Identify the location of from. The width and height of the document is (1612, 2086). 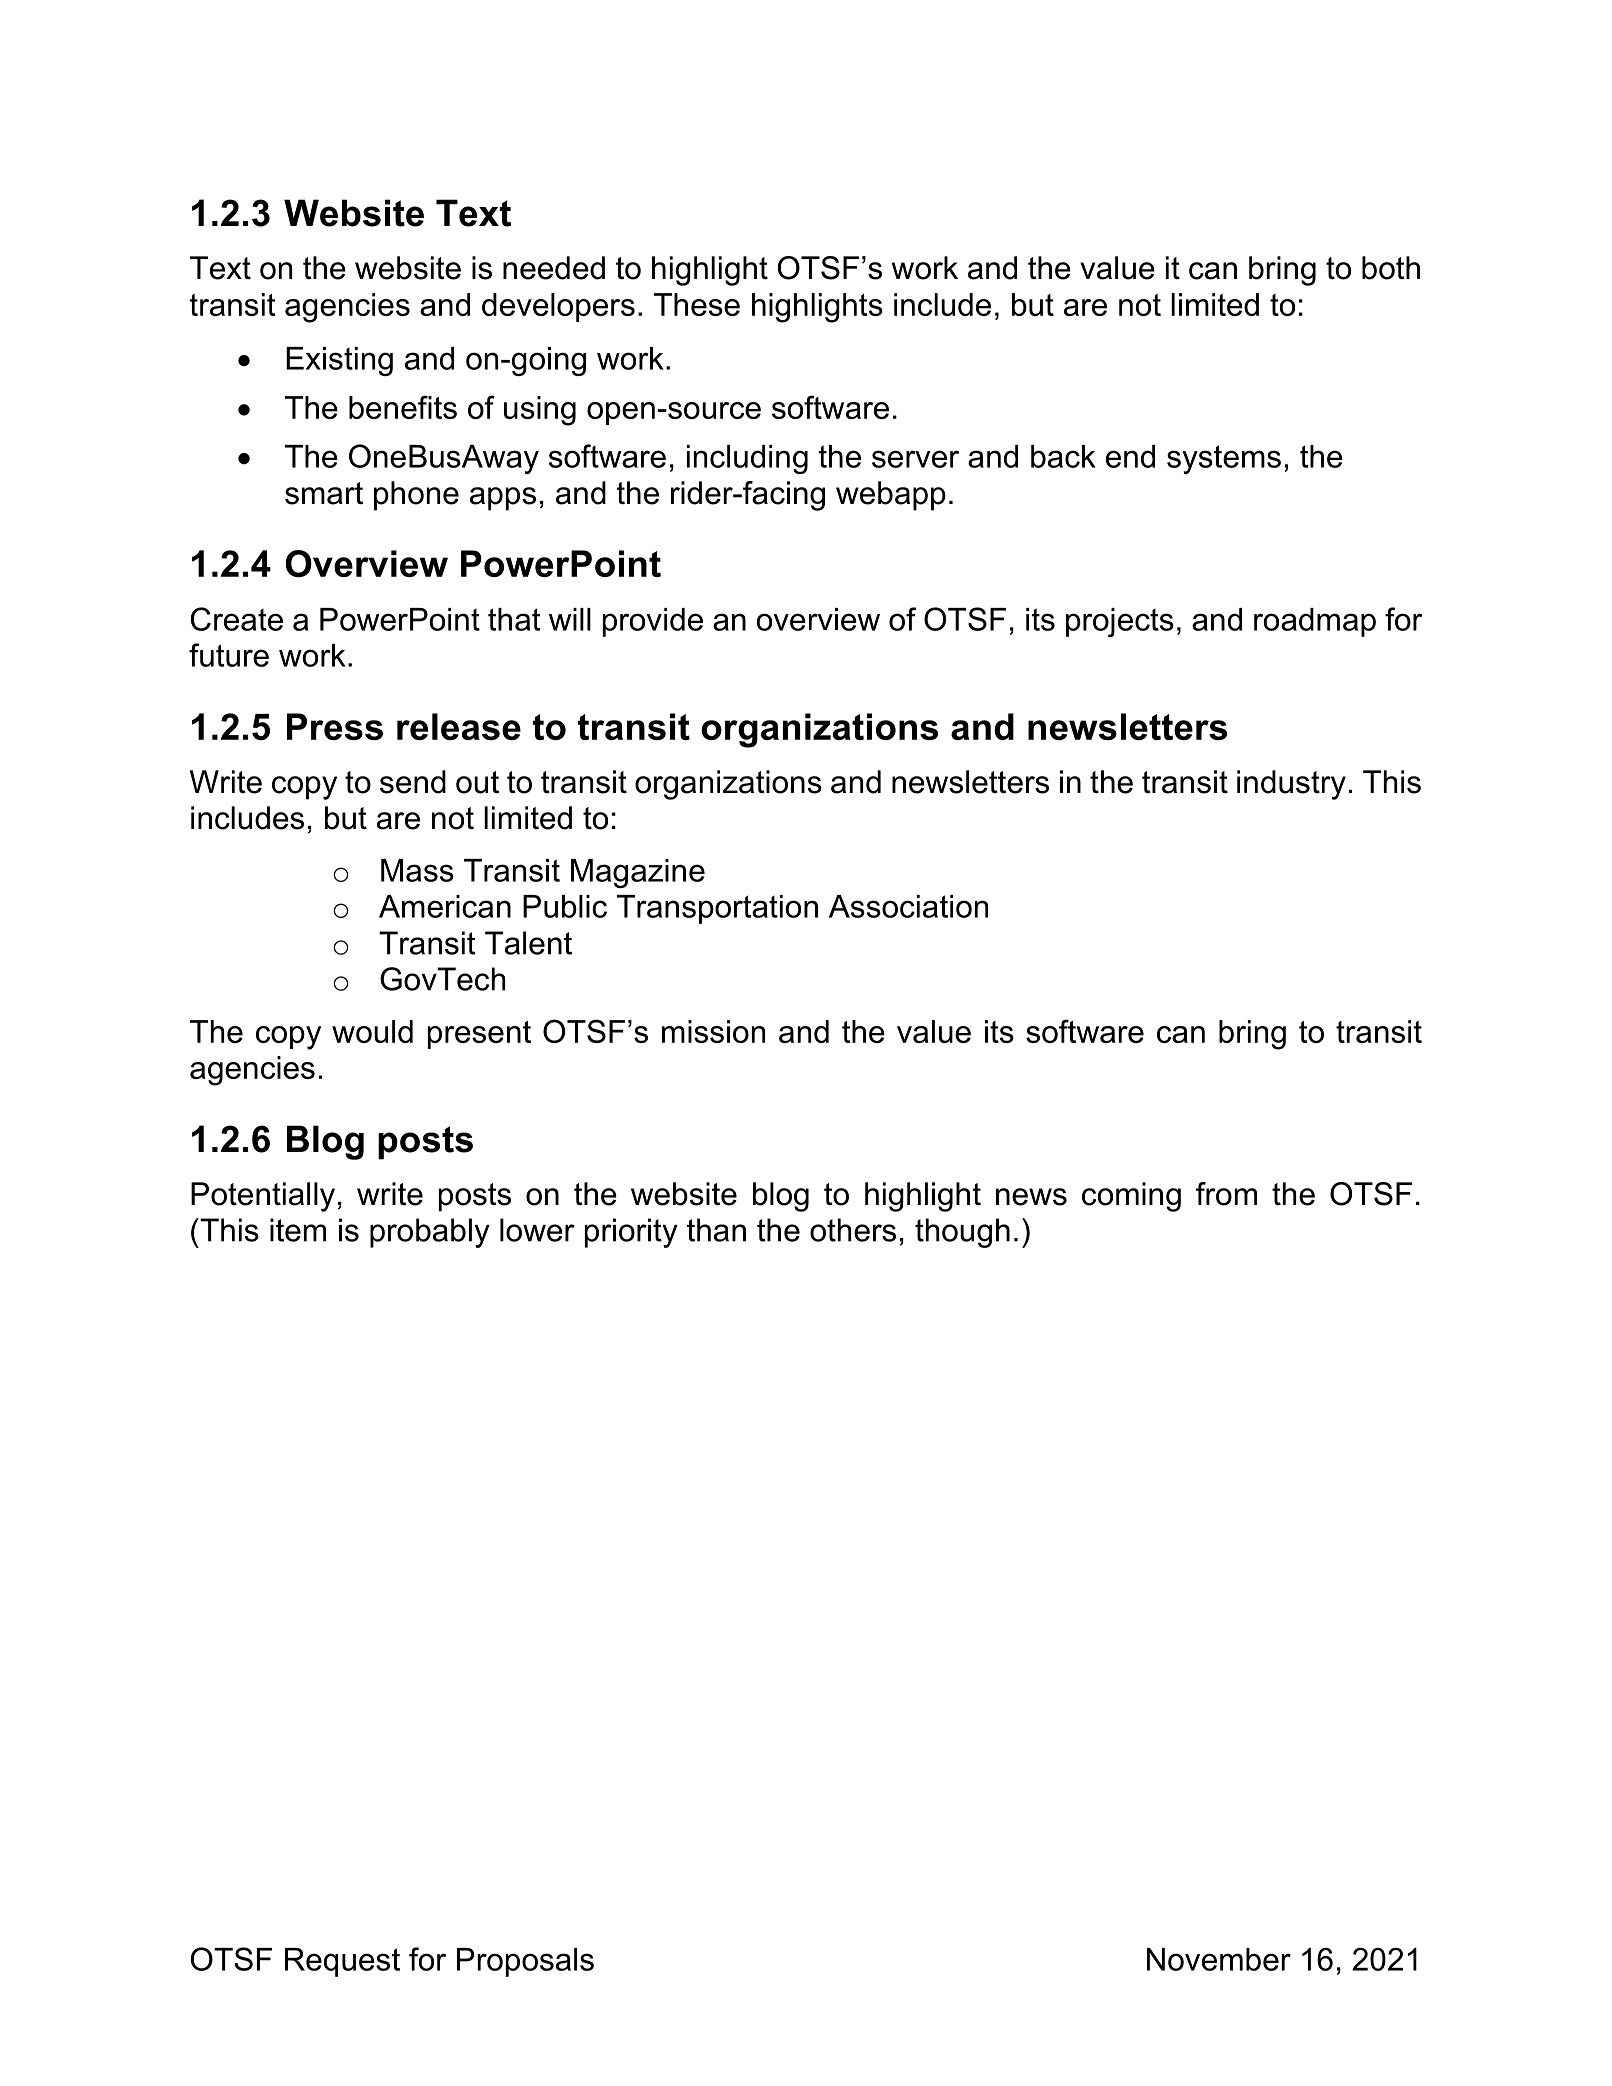
(1226, 1194).
